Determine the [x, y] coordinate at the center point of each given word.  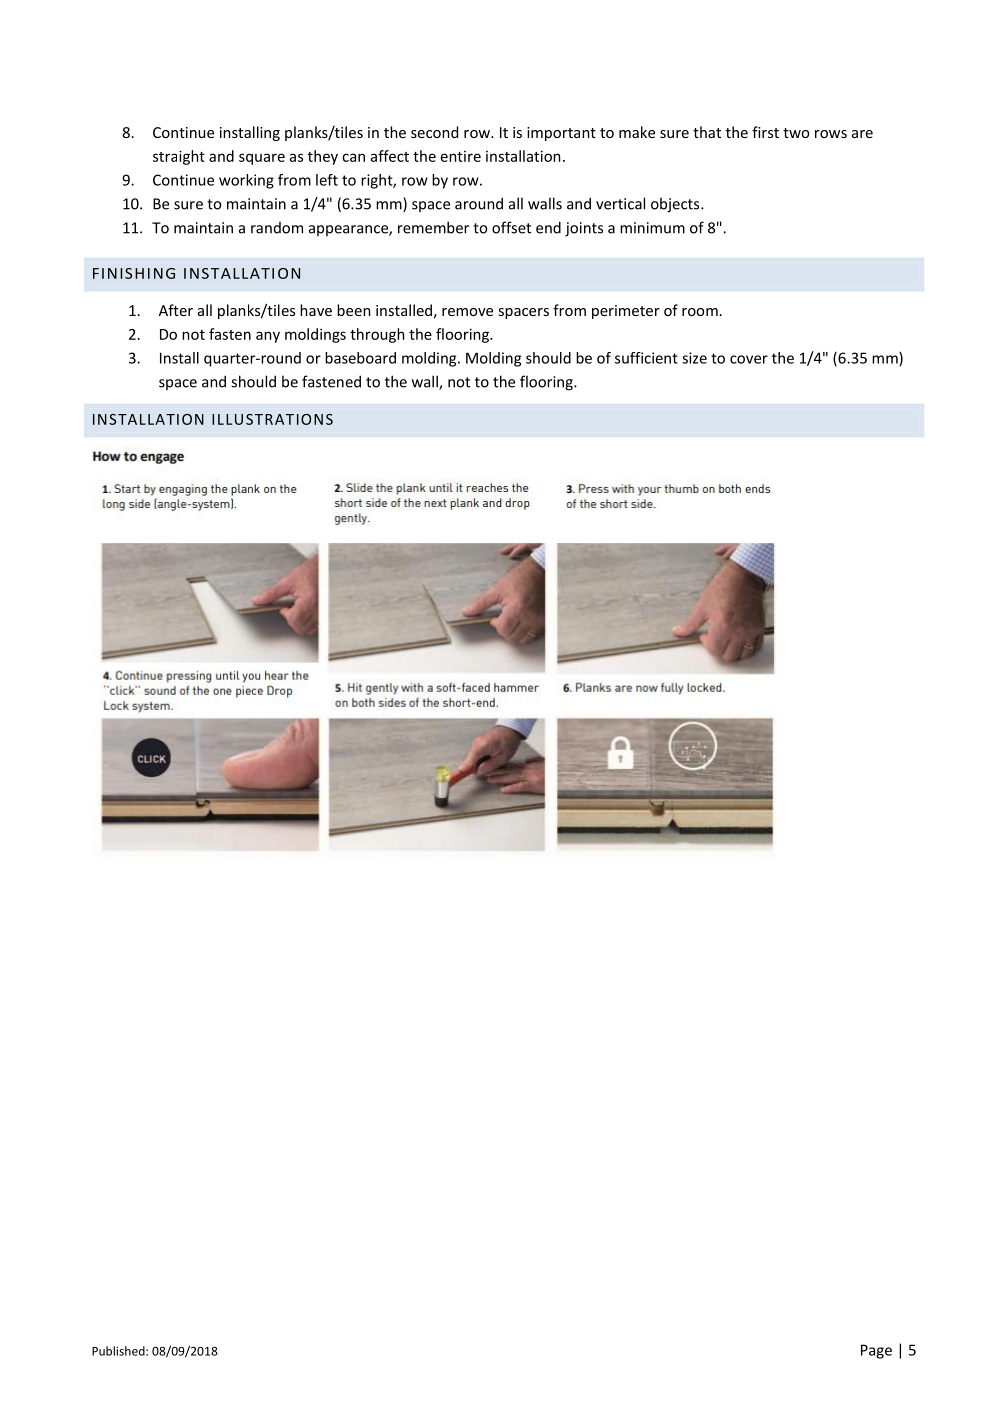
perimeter [626, 312]
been [354, 310]
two [796, 133]
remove [467, 312]
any [268, 337]
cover [749, 359]
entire [461, 156]
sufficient [646, 358]
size [694, 358]
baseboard [360, 358]
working [246, 181]
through [377, 335]
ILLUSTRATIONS [272, 419]
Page [876, 1351]
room [700, 312]
